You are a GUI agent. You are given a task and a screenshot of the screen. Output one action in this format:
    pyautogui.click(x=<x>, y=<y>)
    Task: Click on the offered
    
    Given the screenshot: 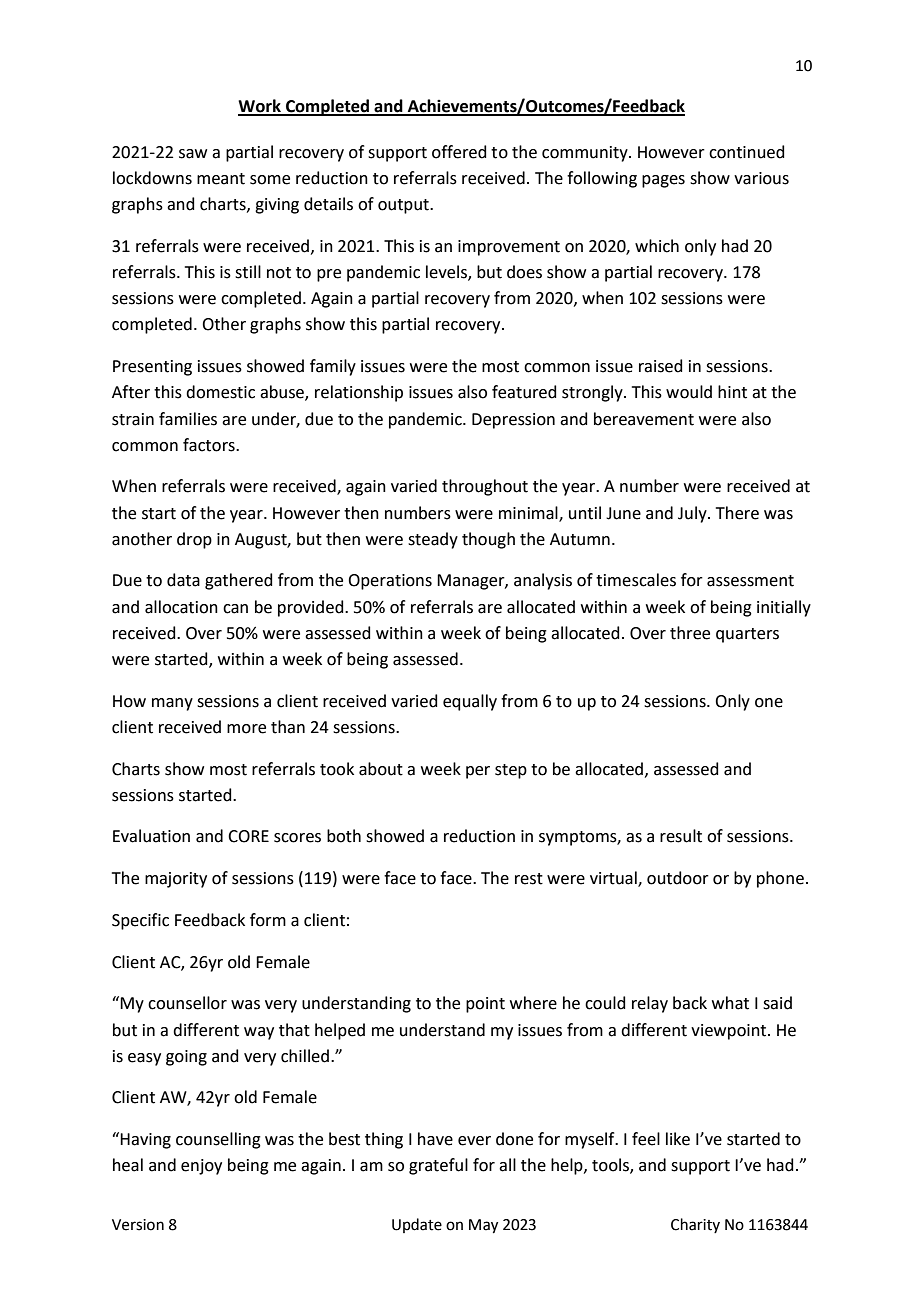 What is the action you would take?
    pyautogui.click(x=459, y=152)
